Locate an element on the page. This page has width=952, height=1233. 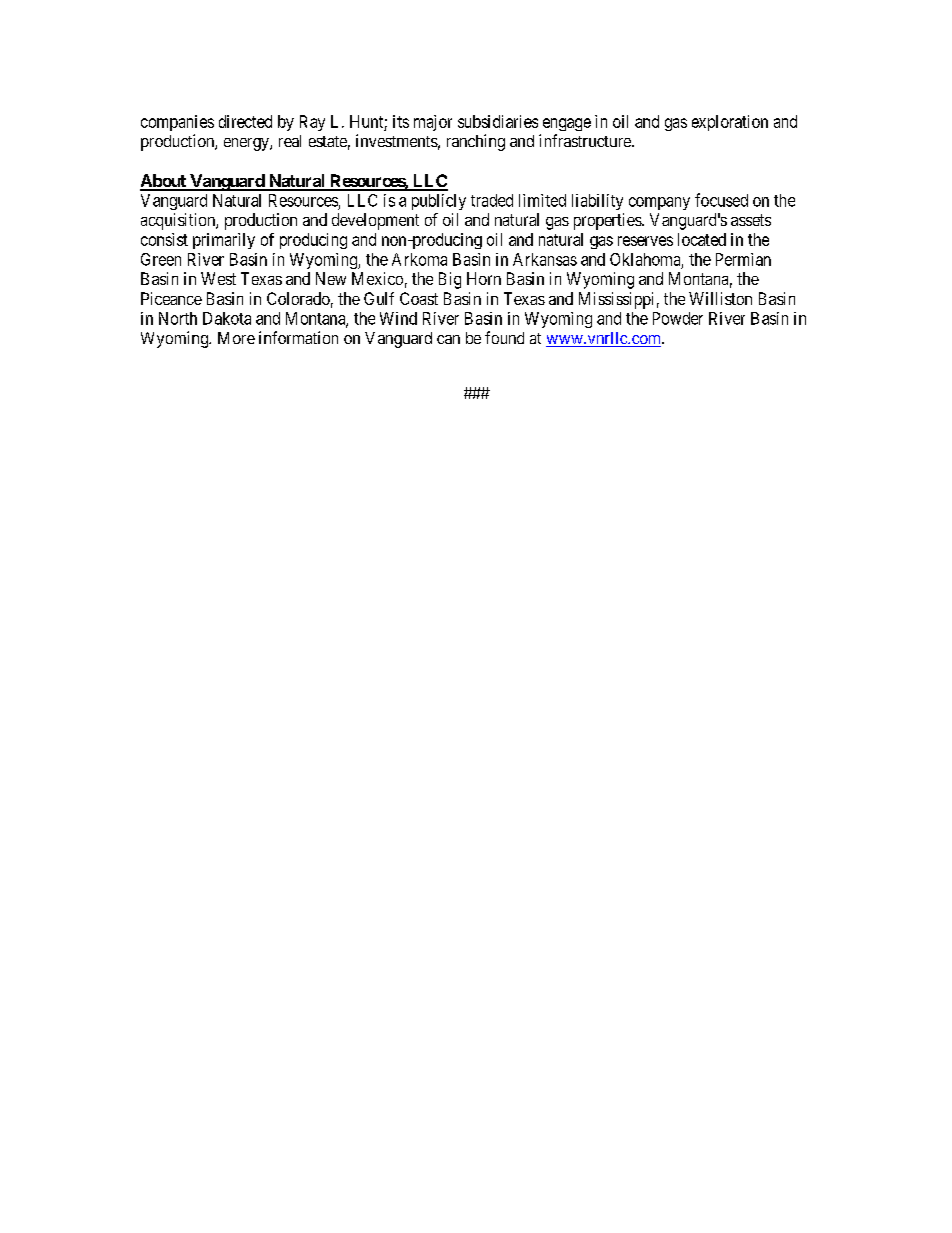
exploration is located at coordinates (730, 123).
